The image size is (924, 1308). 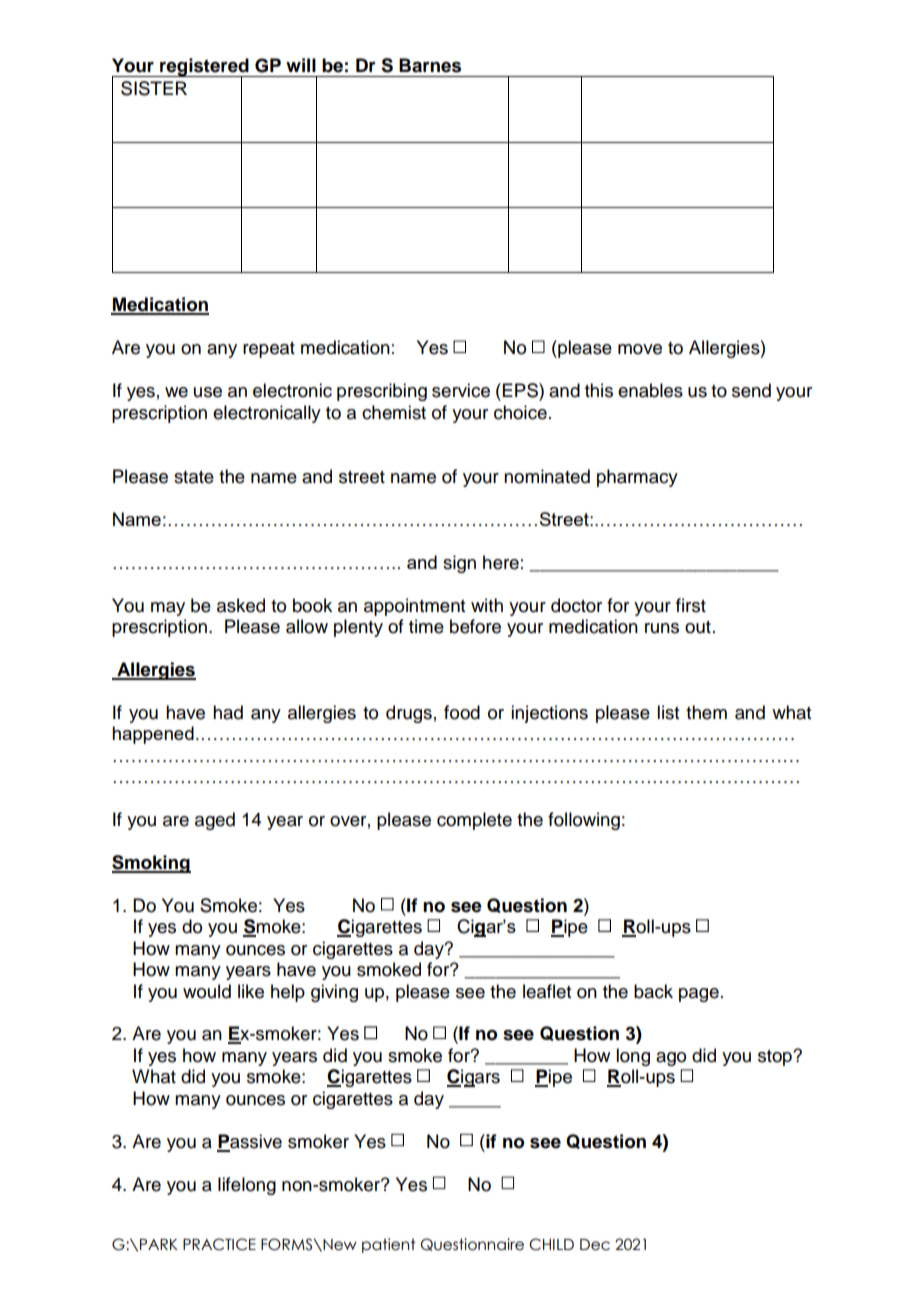 I want to click on registered, so click(x=204, y=68).
